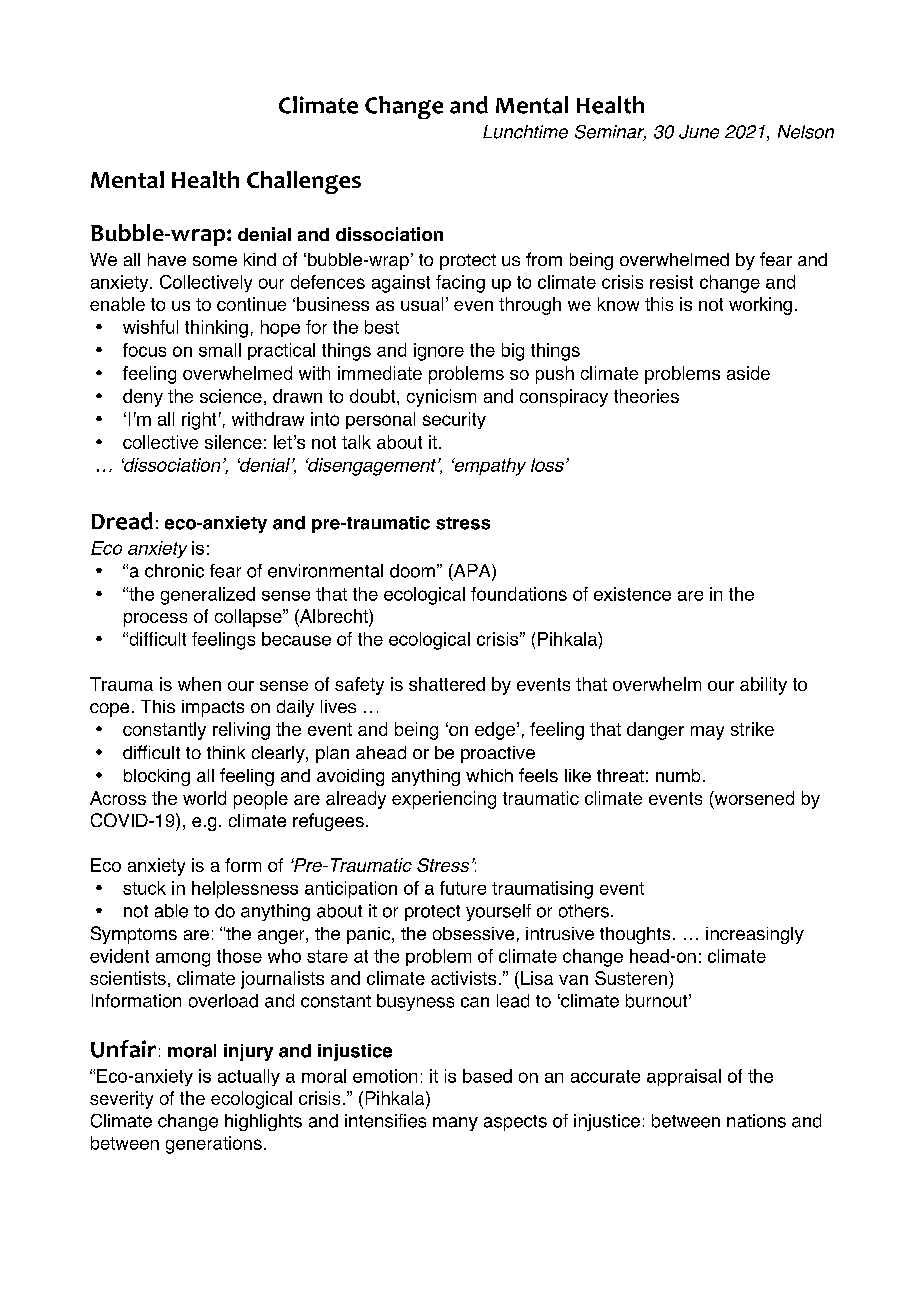 The image size is (924, 1308). What do you see at coordinates (678, 775) in the page?
I see `numb` at bounding box center [678, 775].
